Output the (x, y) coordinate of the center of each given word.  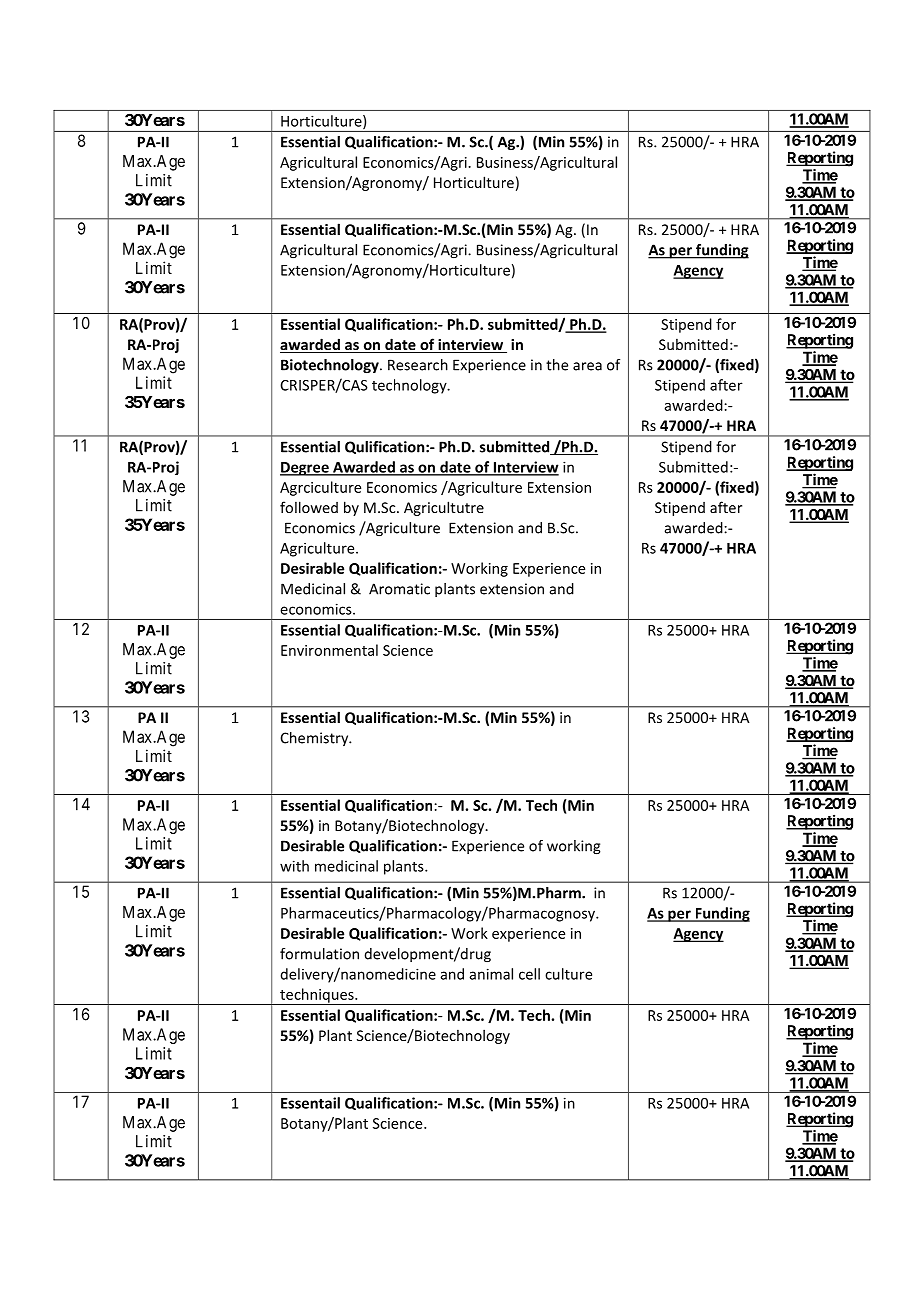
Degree (305, 469)
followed (309, 507)
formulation (319, 954)
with (294, 866)
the (557, 365)
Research (418, 365)
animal (491, 974)
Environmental (329, 650)
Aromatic (399, 589)
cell (529, 974)
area (587, 366)
